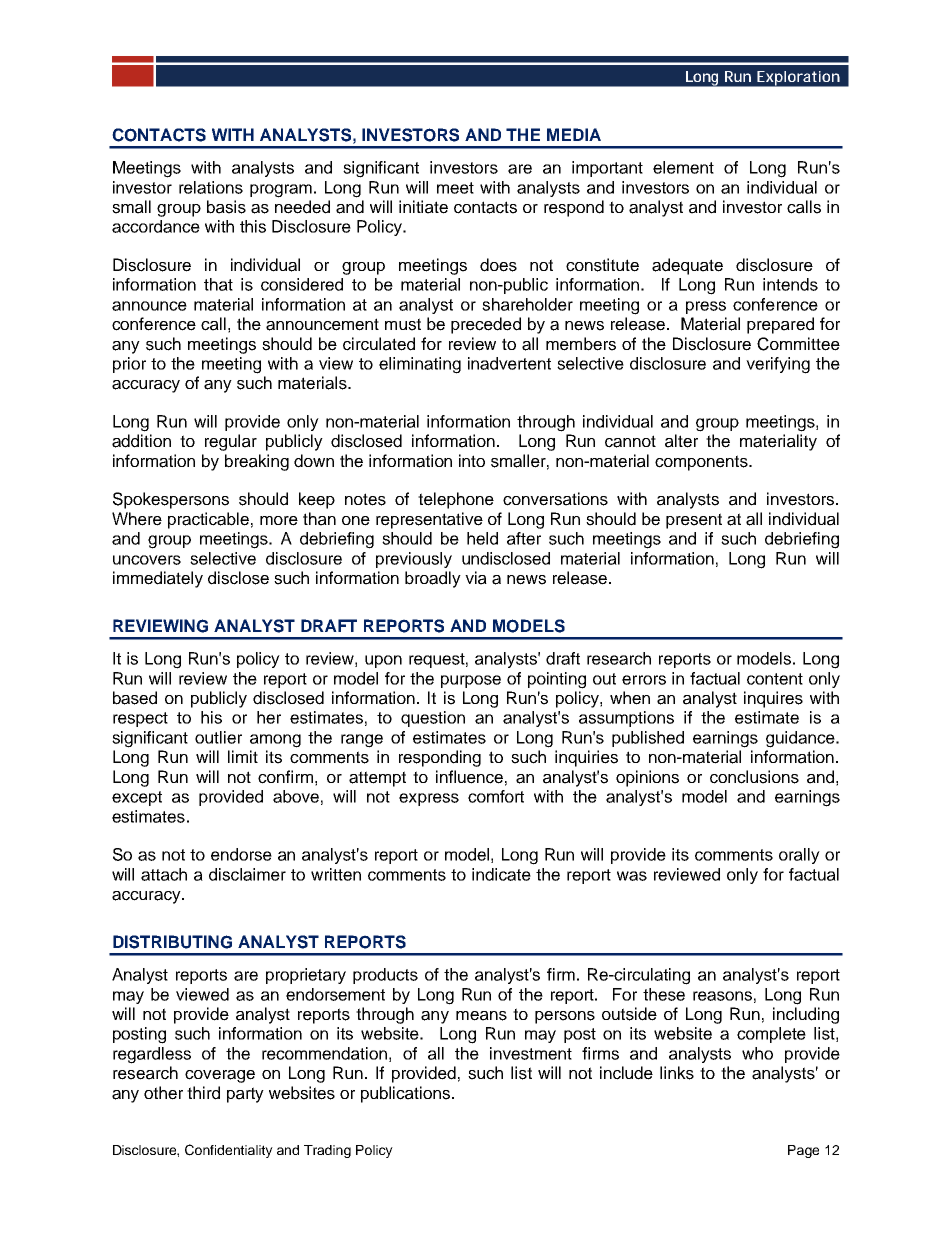  I want to click on indicate, so click(501, 874).
